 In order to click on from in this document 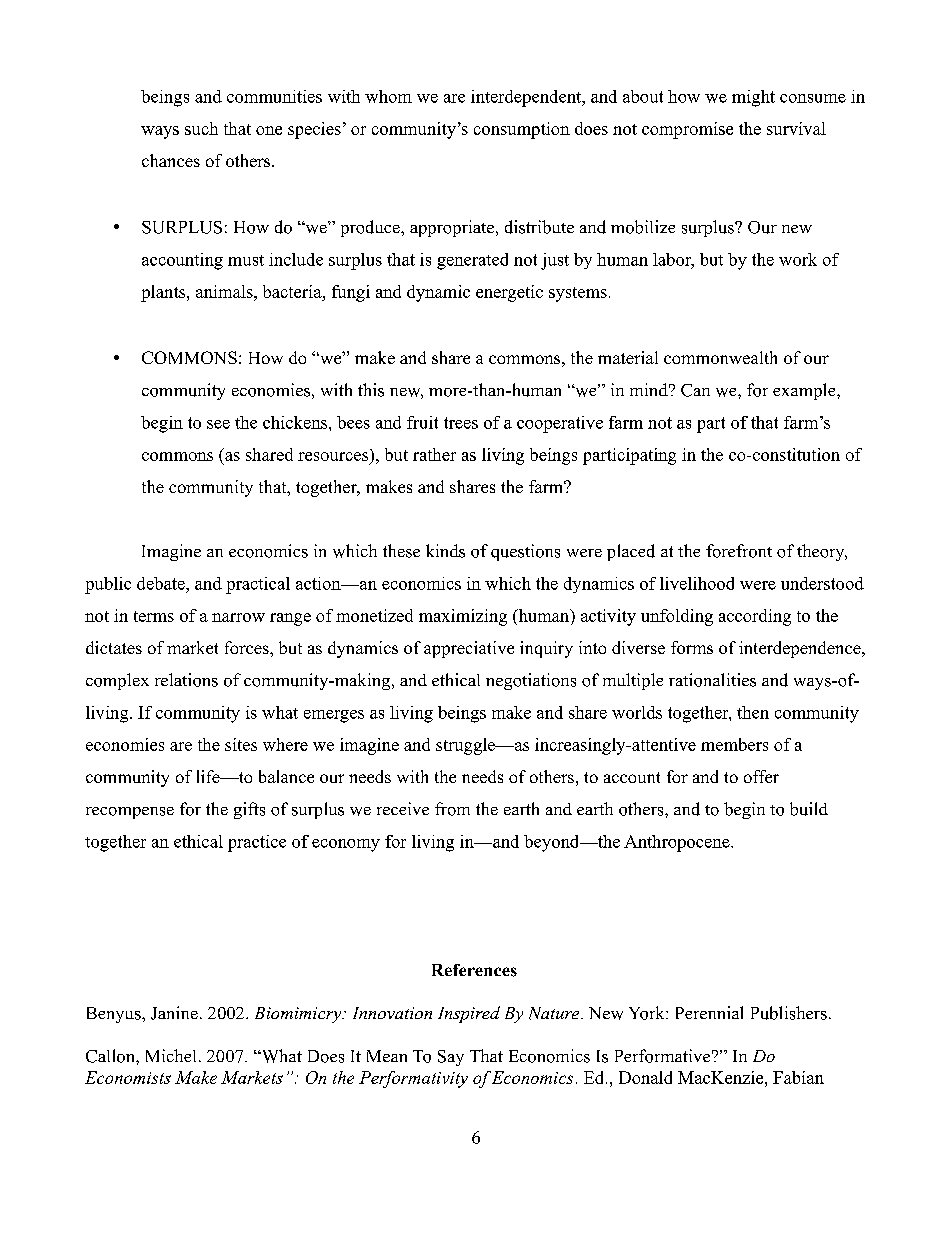, I will do `click(452, 809)`.
